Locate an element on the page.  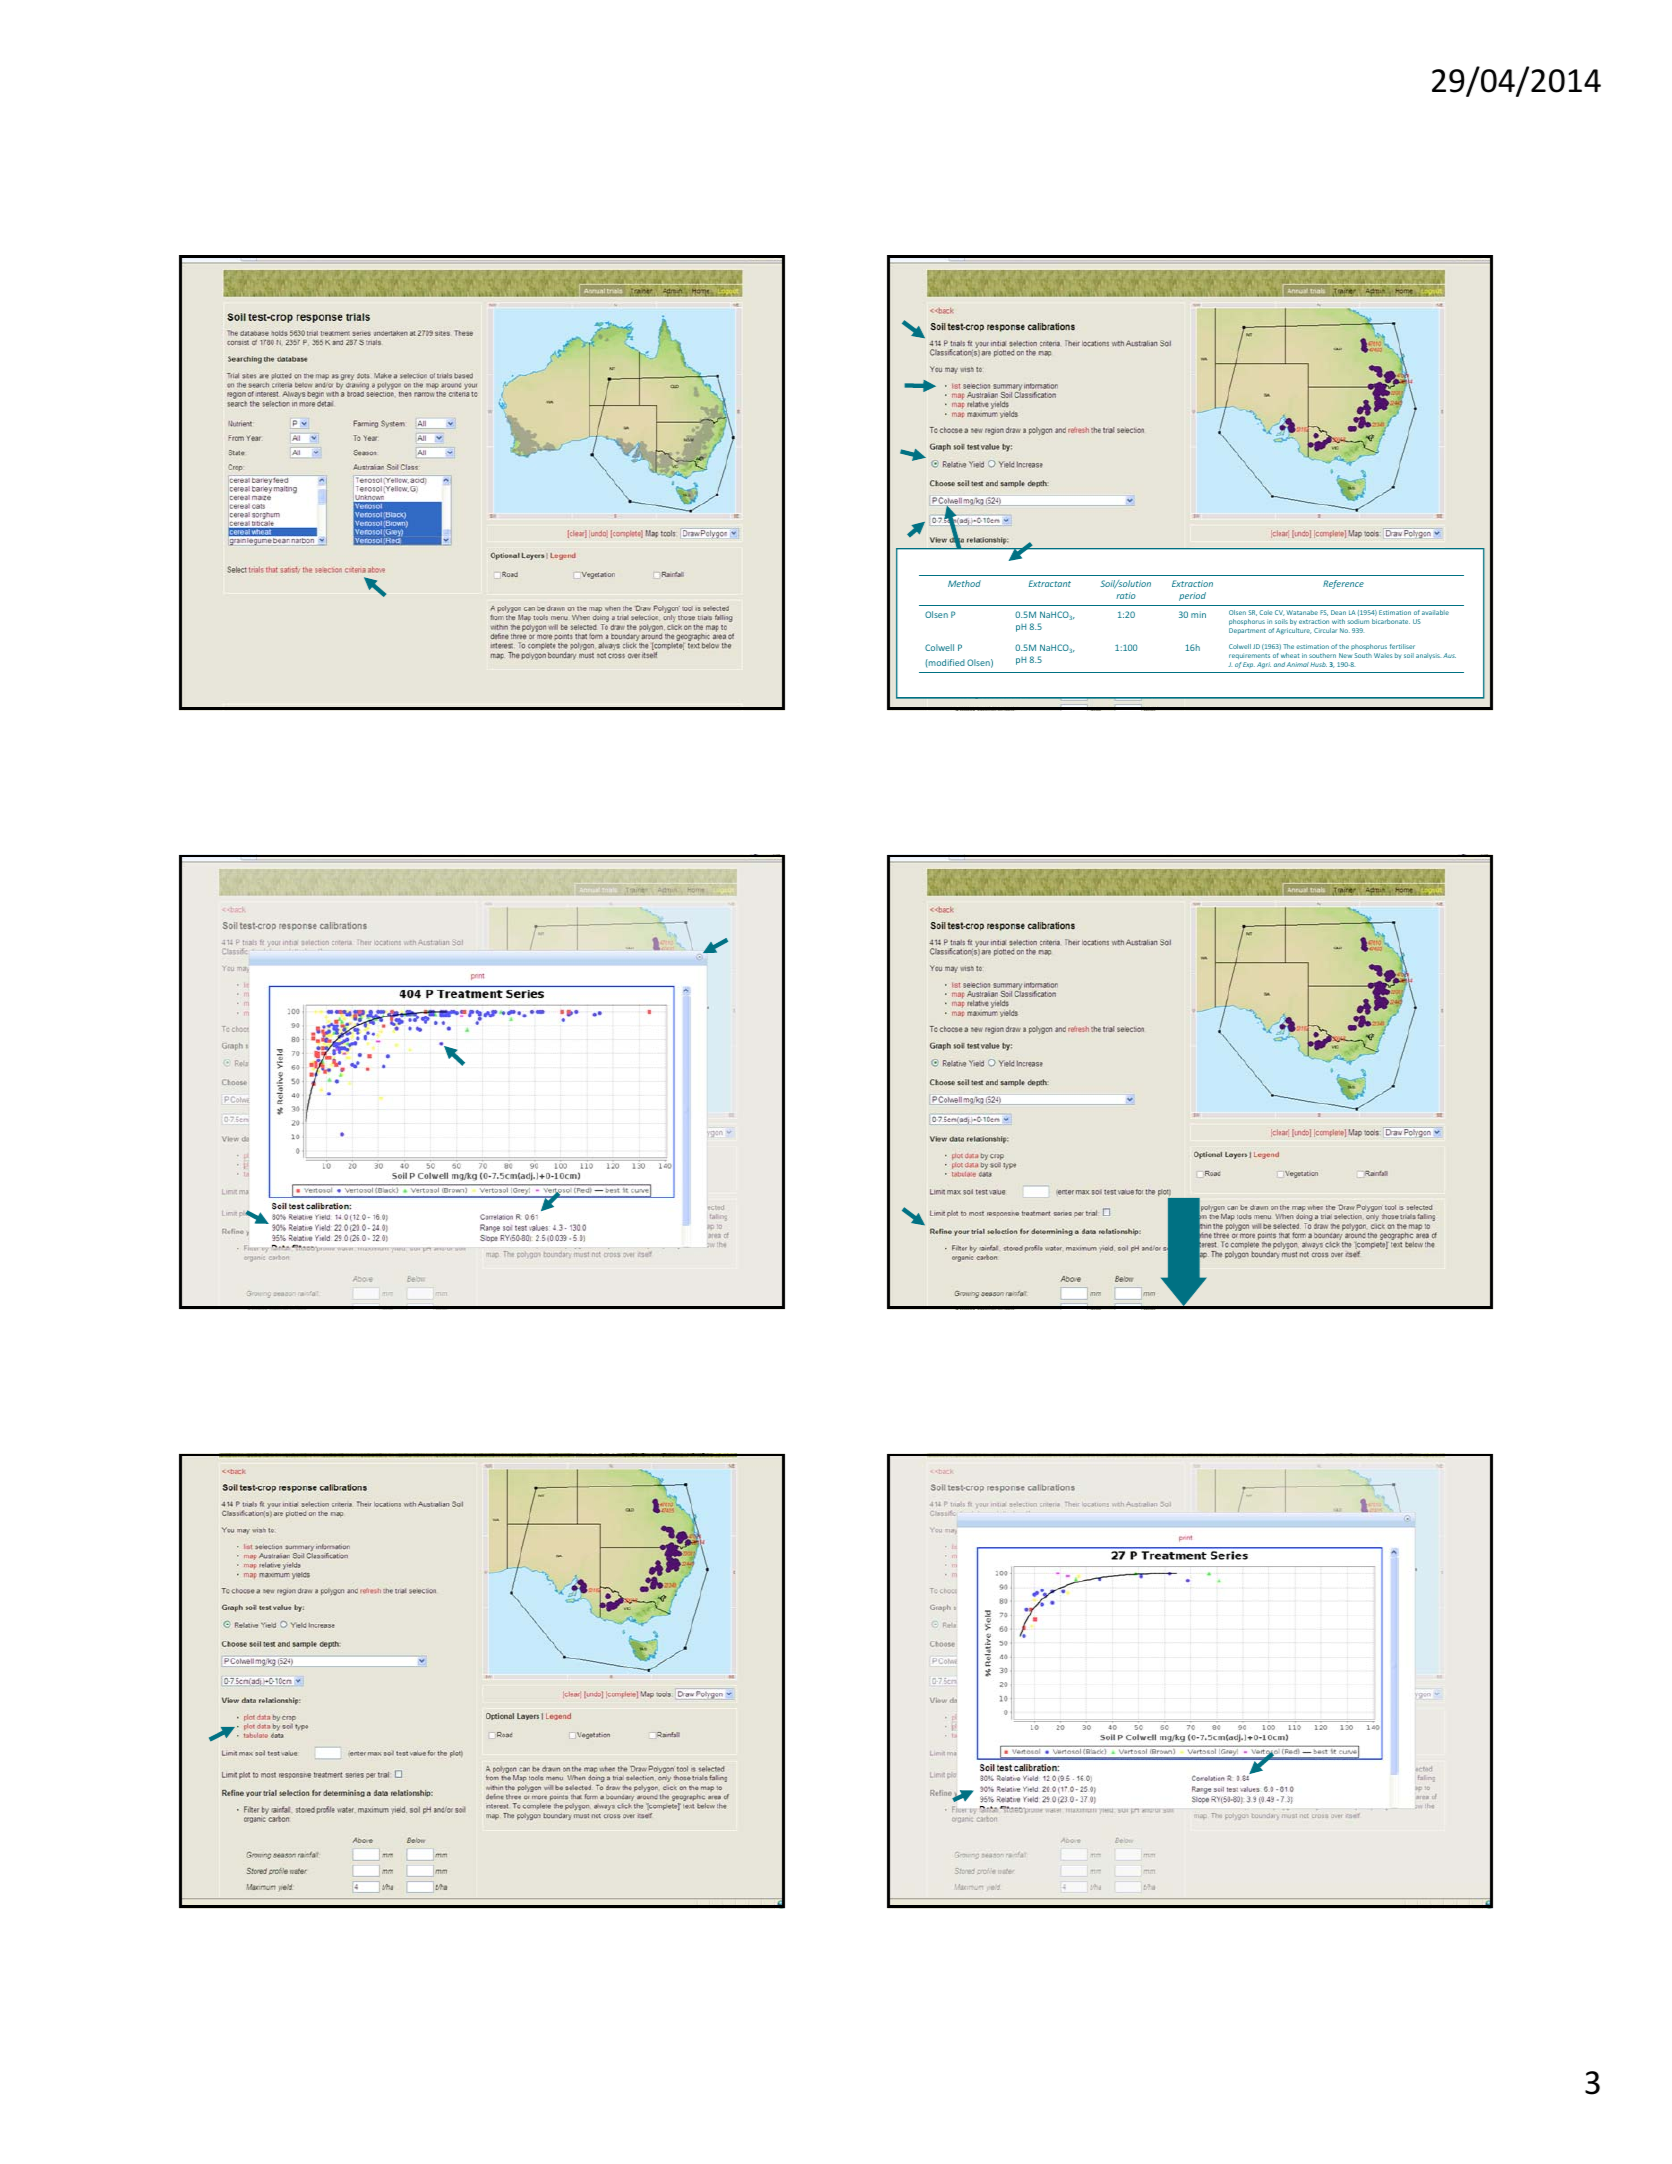
Exp is located at coordinates (1249, 665).
